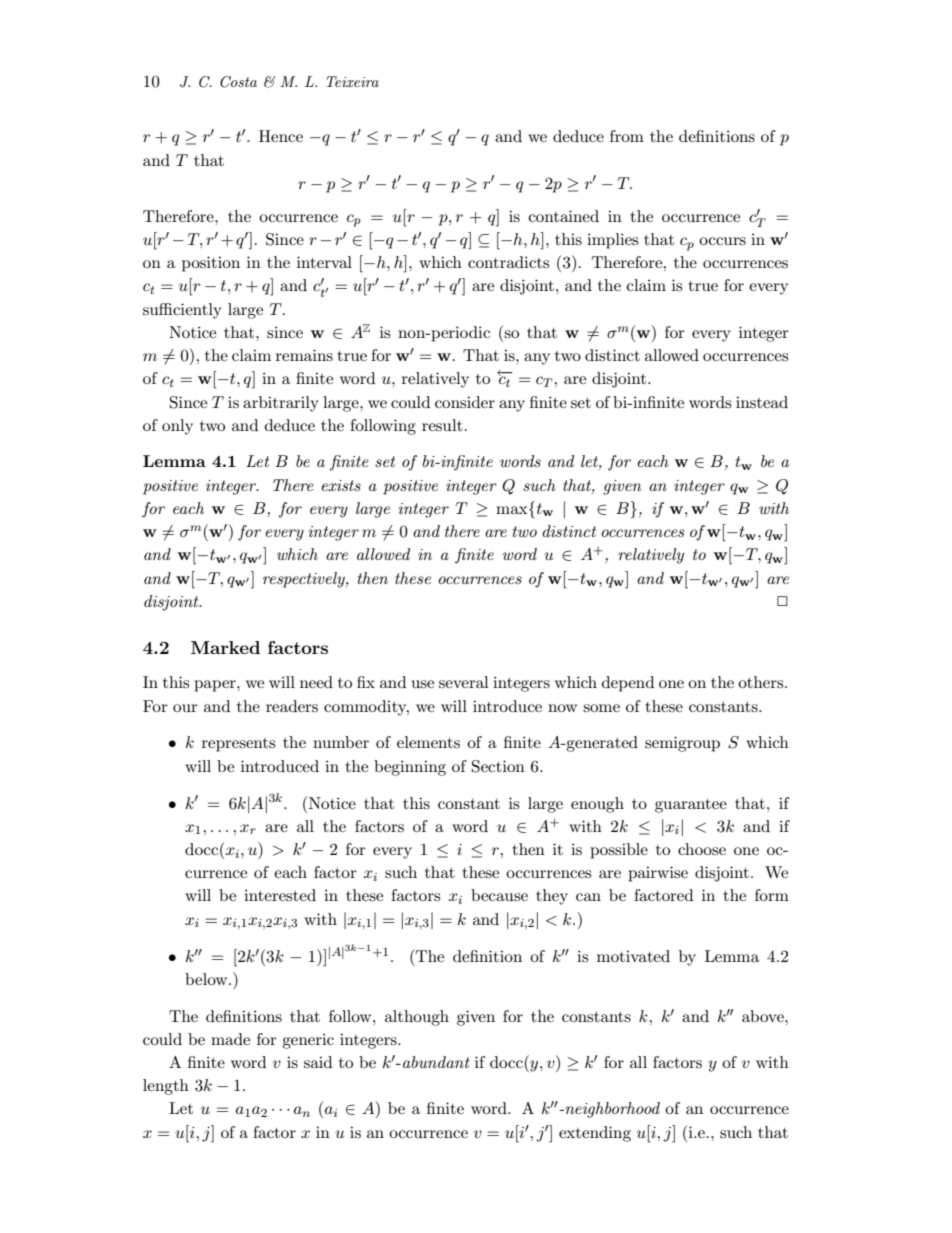  What do you see at coordinates (225, 647) in the image?
I see `Marked` at bounding box center [225, 647].
